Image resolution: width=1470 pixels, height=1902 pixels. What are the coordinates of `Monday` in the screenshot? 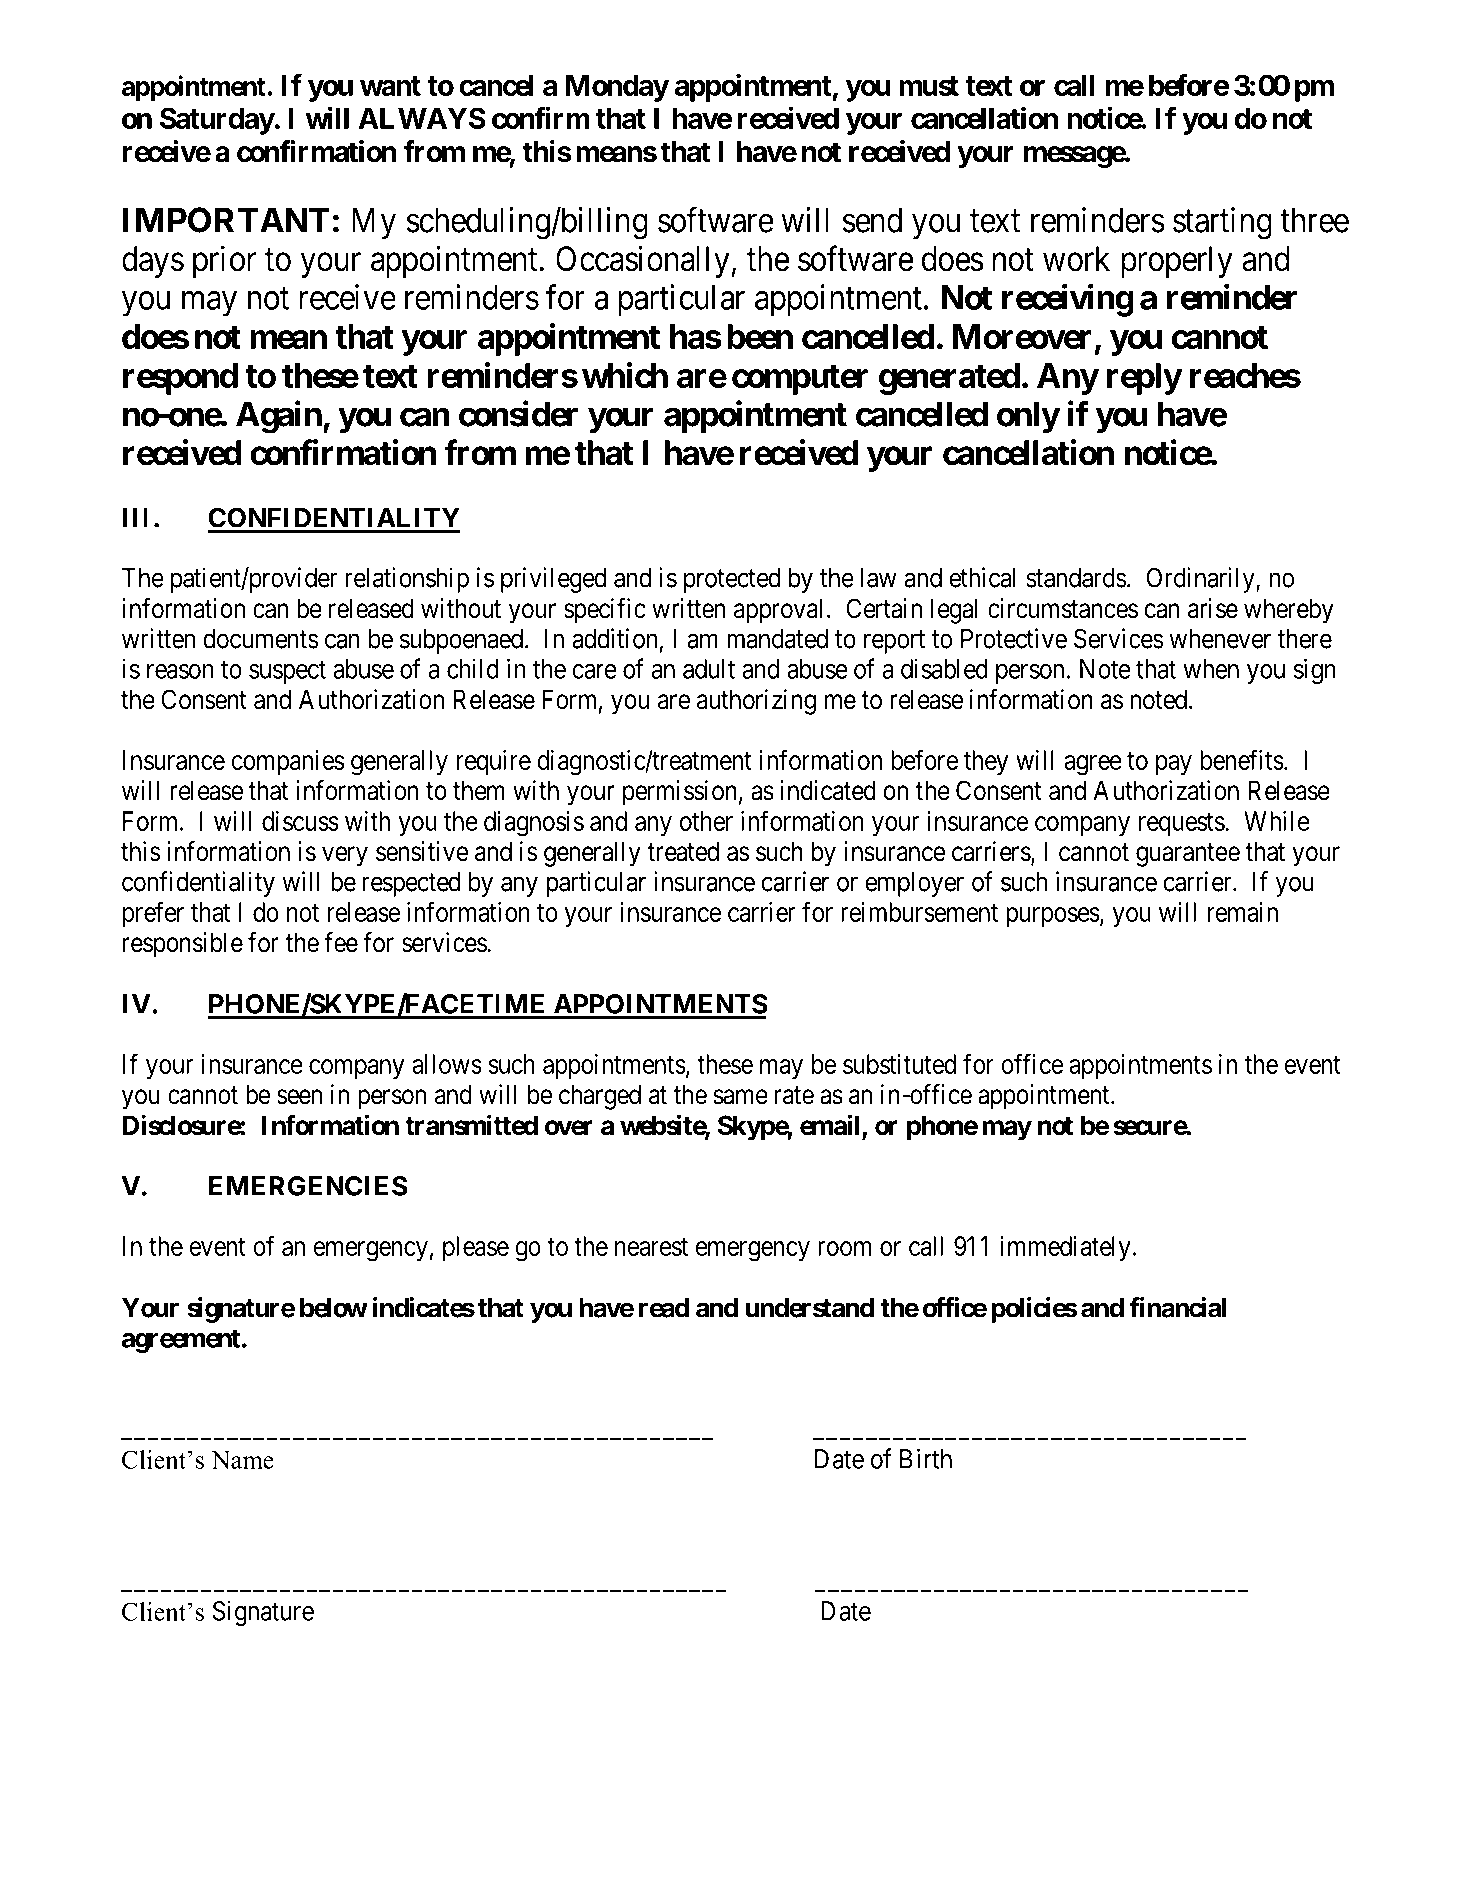 It's located at (617, 88).
